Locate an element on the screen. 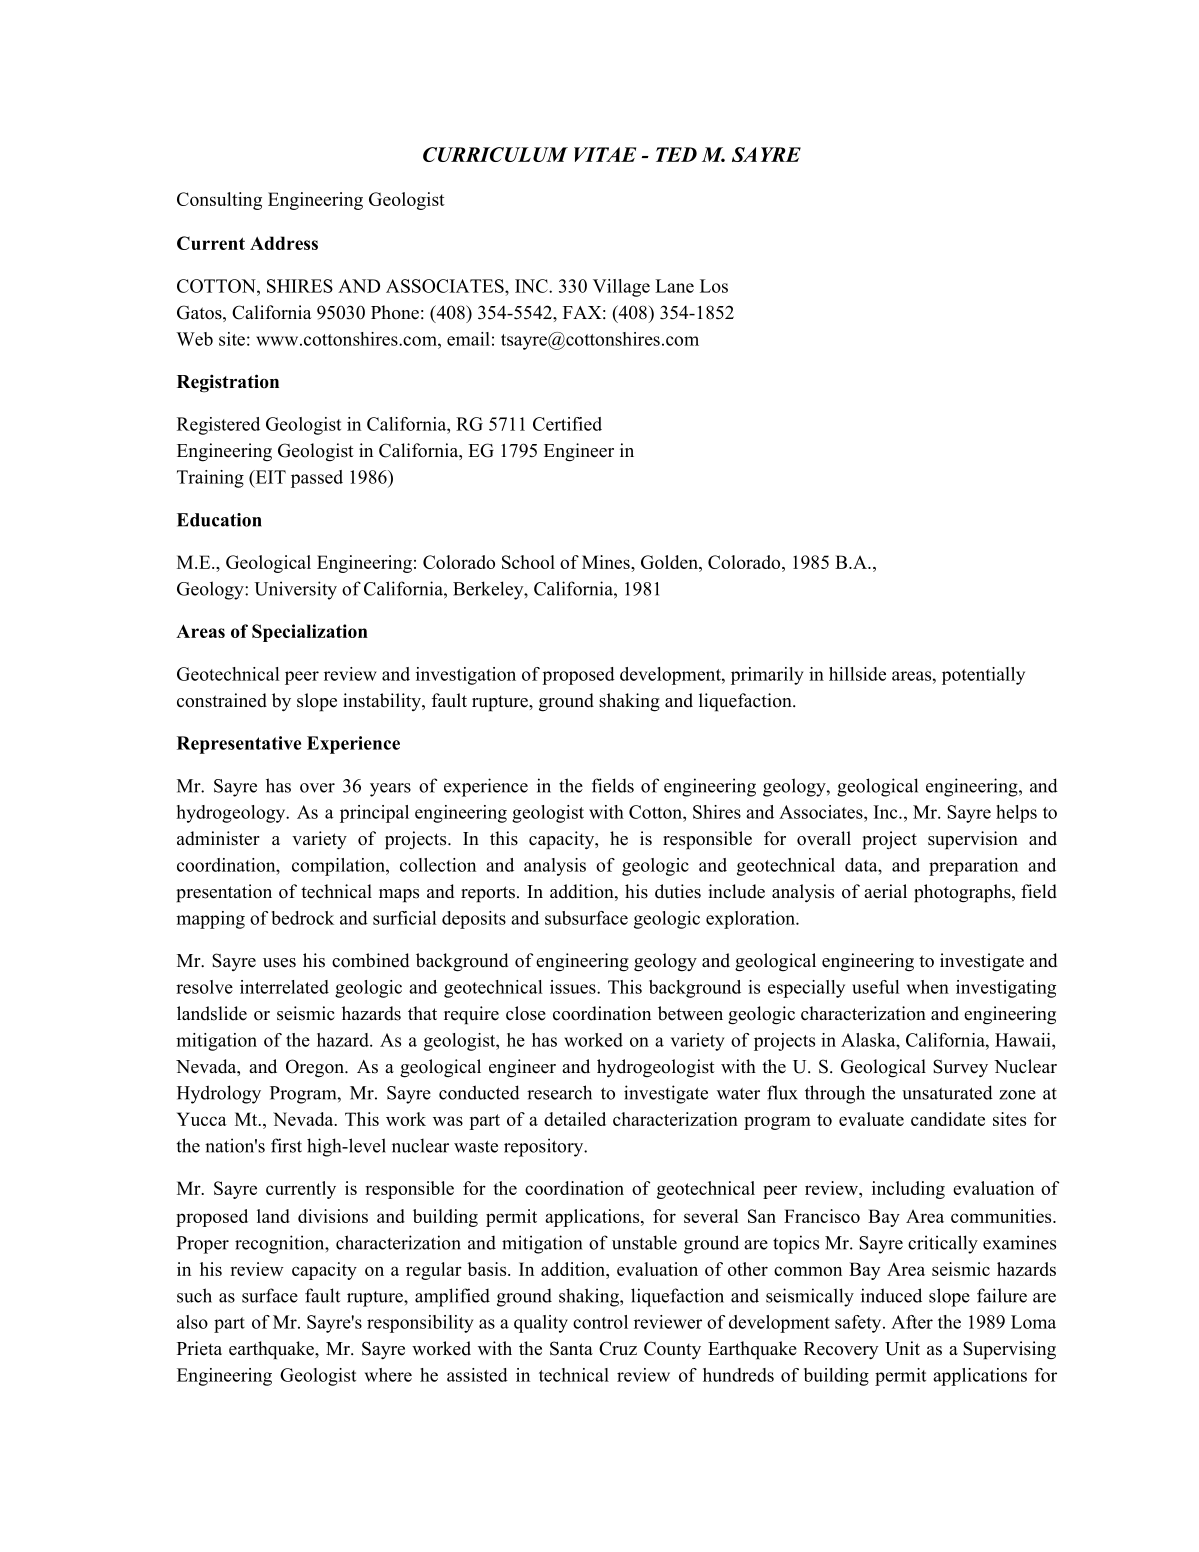 The image size is (1199, 1552). uses is located at coordinates (279, 963).
